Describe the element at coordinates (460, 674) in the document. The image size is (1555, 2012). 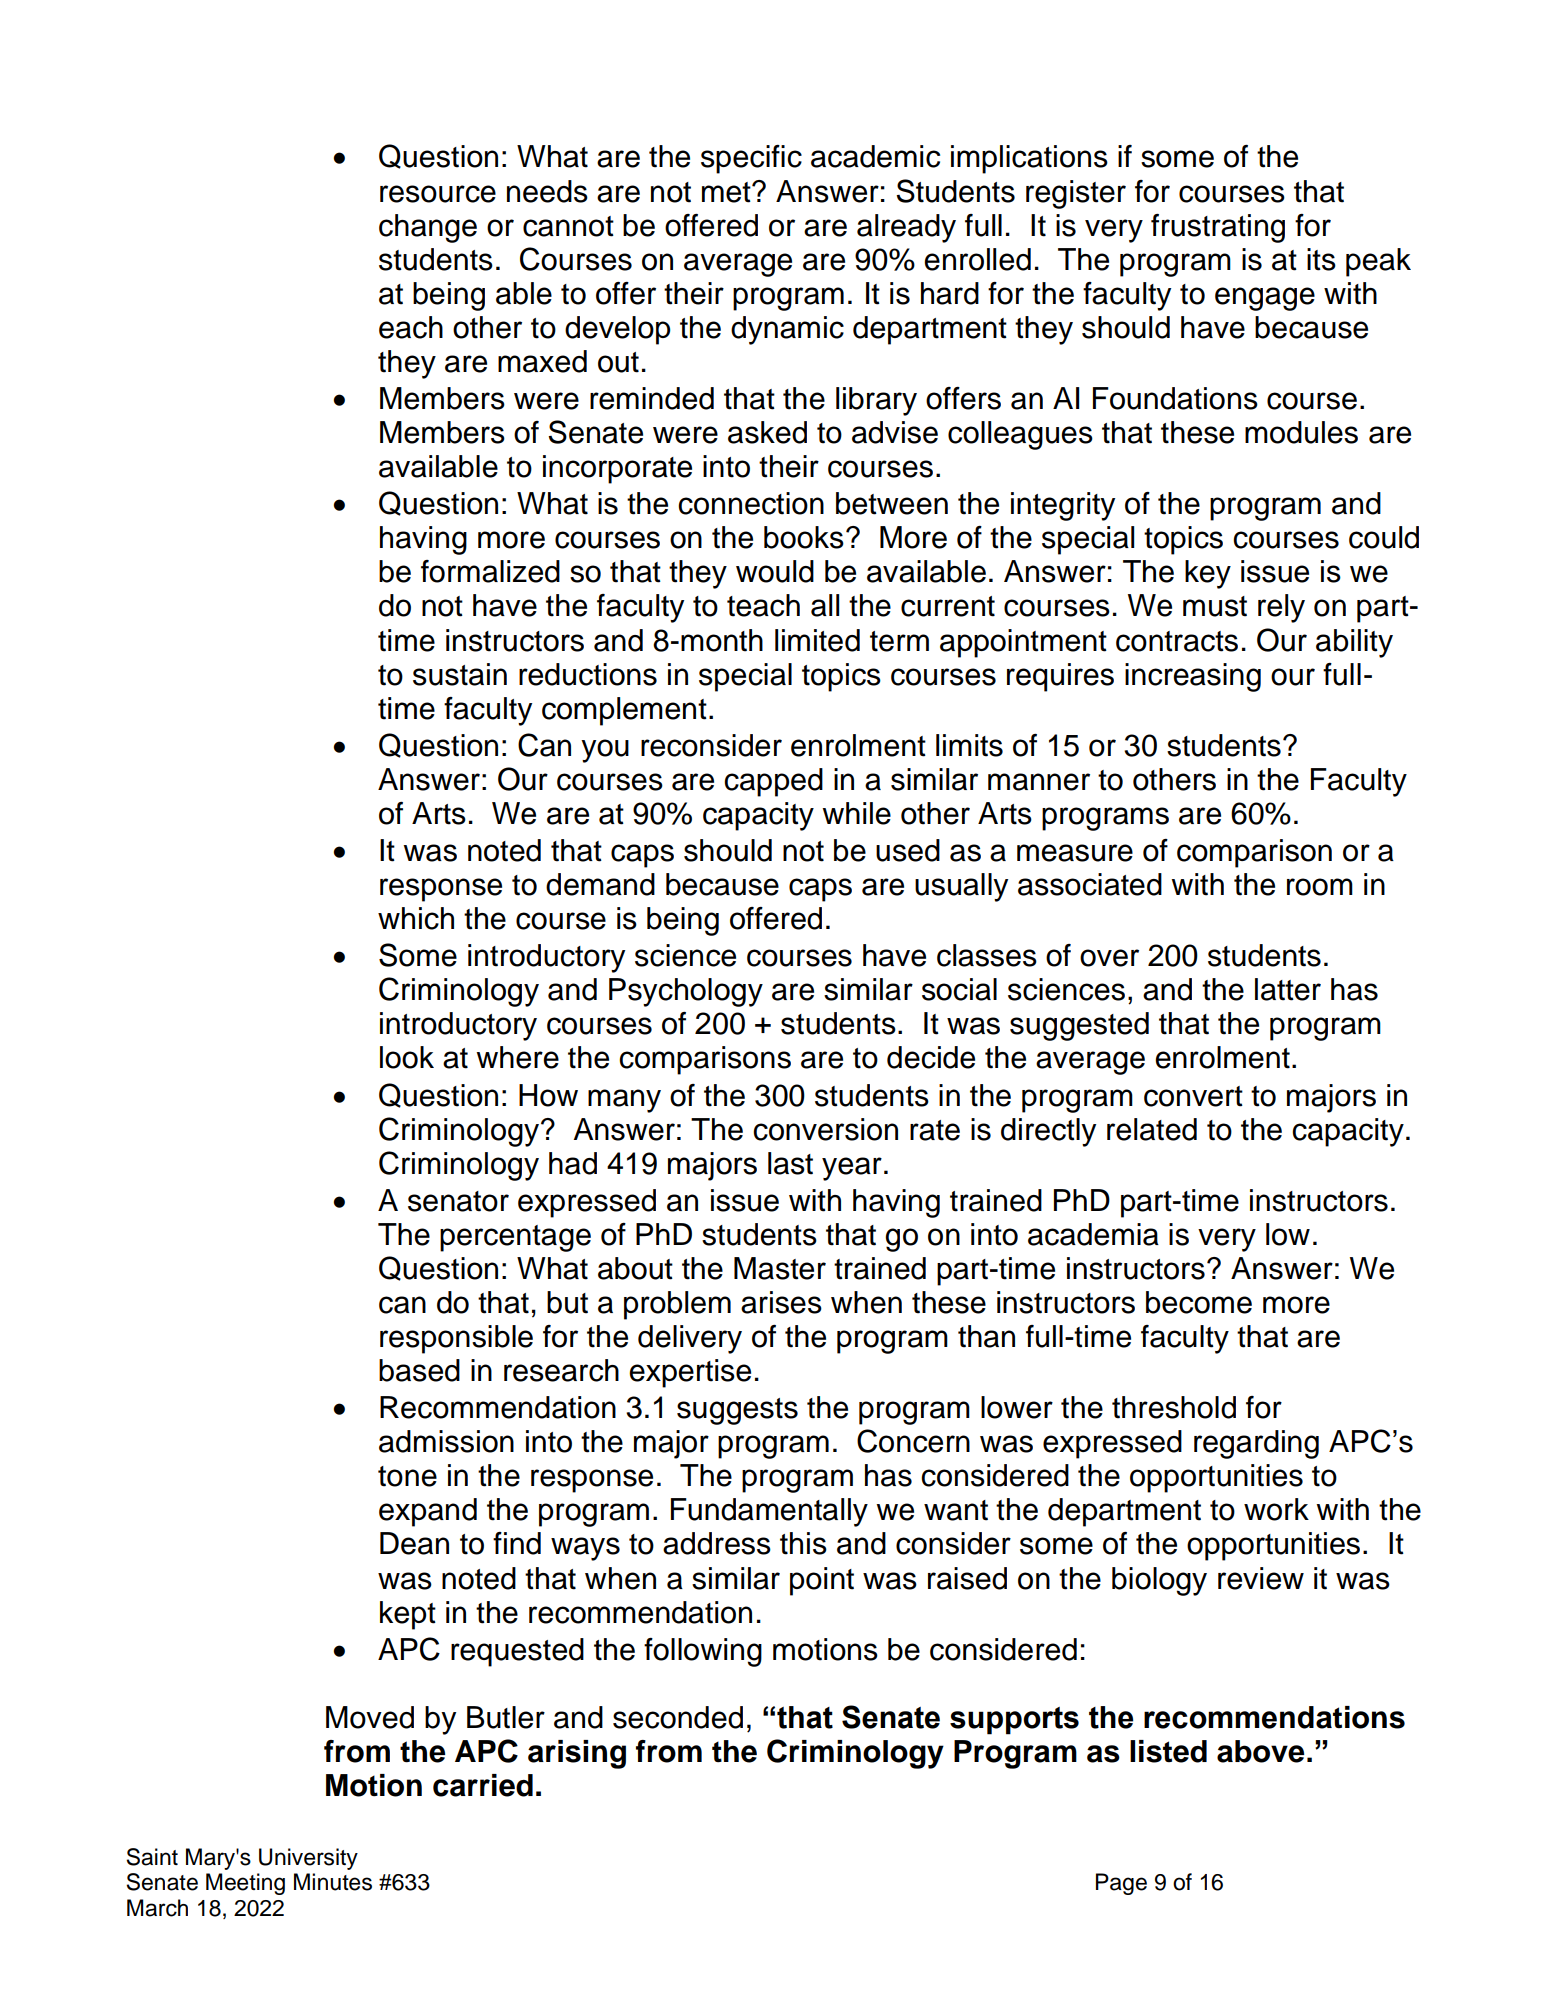
I see `sustain` at that location.
